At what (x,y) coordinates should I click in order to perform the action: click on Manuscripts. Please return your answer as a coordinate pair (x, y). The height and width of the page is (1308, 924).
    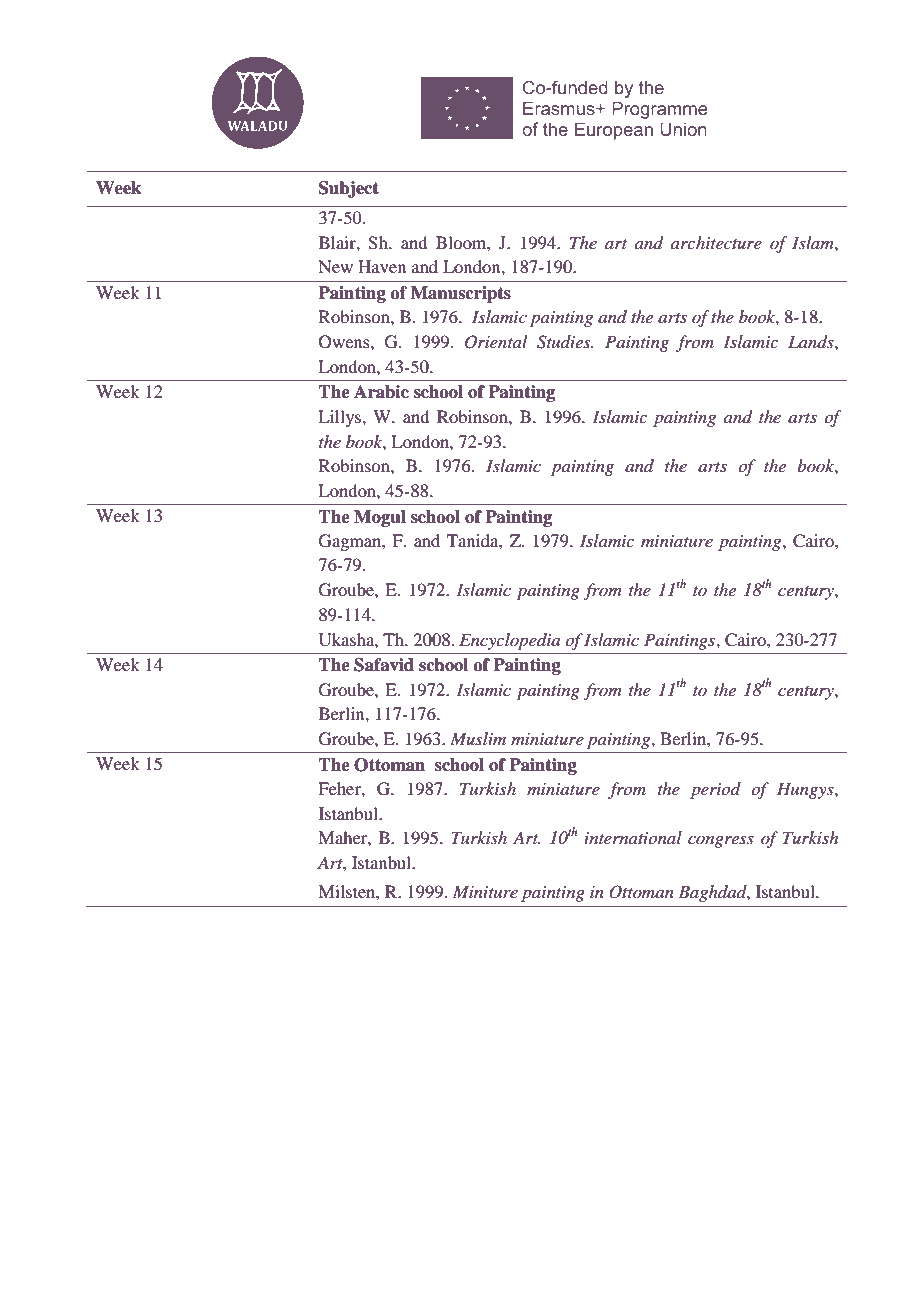
    Looking at the image, I should click on (461, 294).
